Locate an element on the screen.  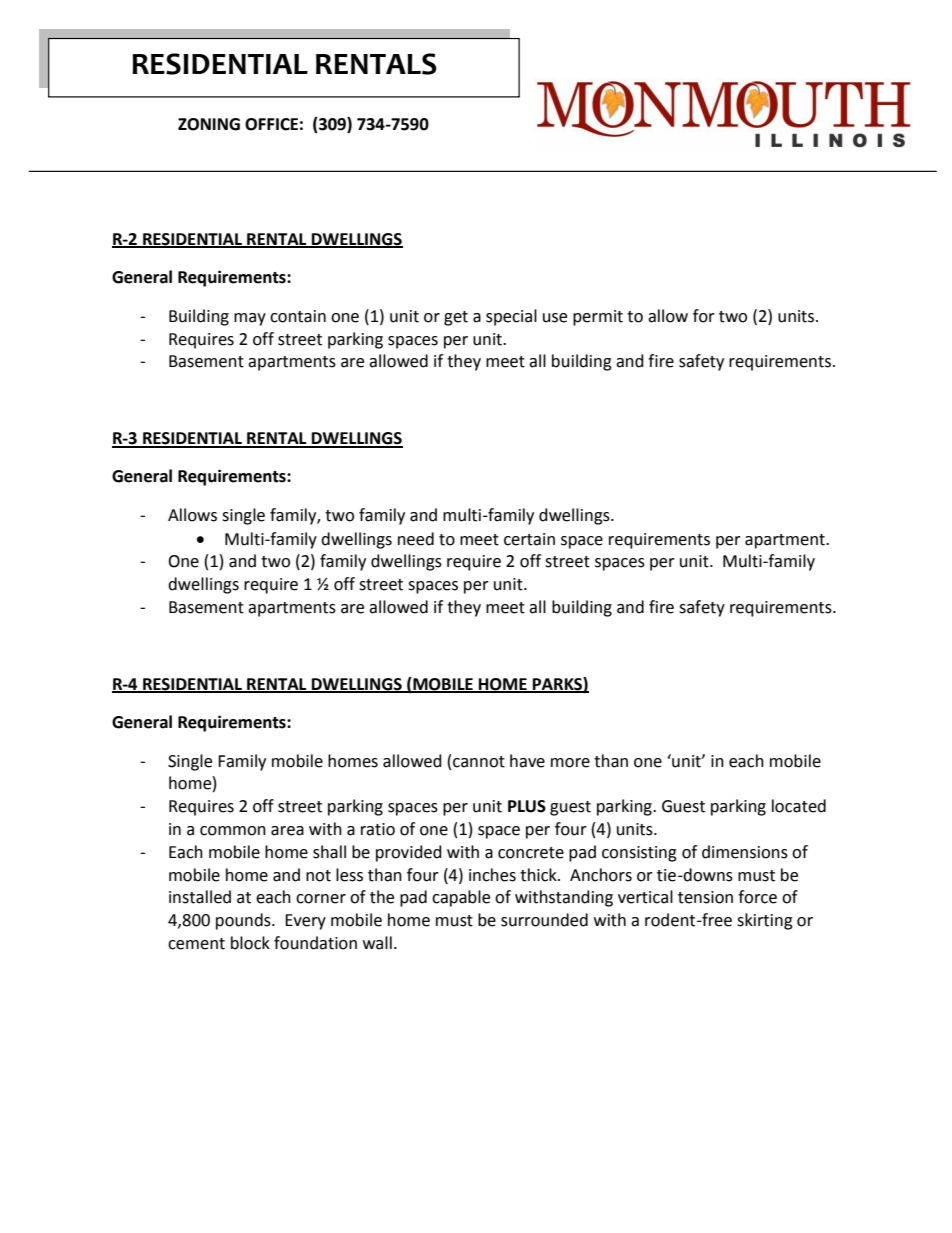
special is located at coordinates (511, 317).
